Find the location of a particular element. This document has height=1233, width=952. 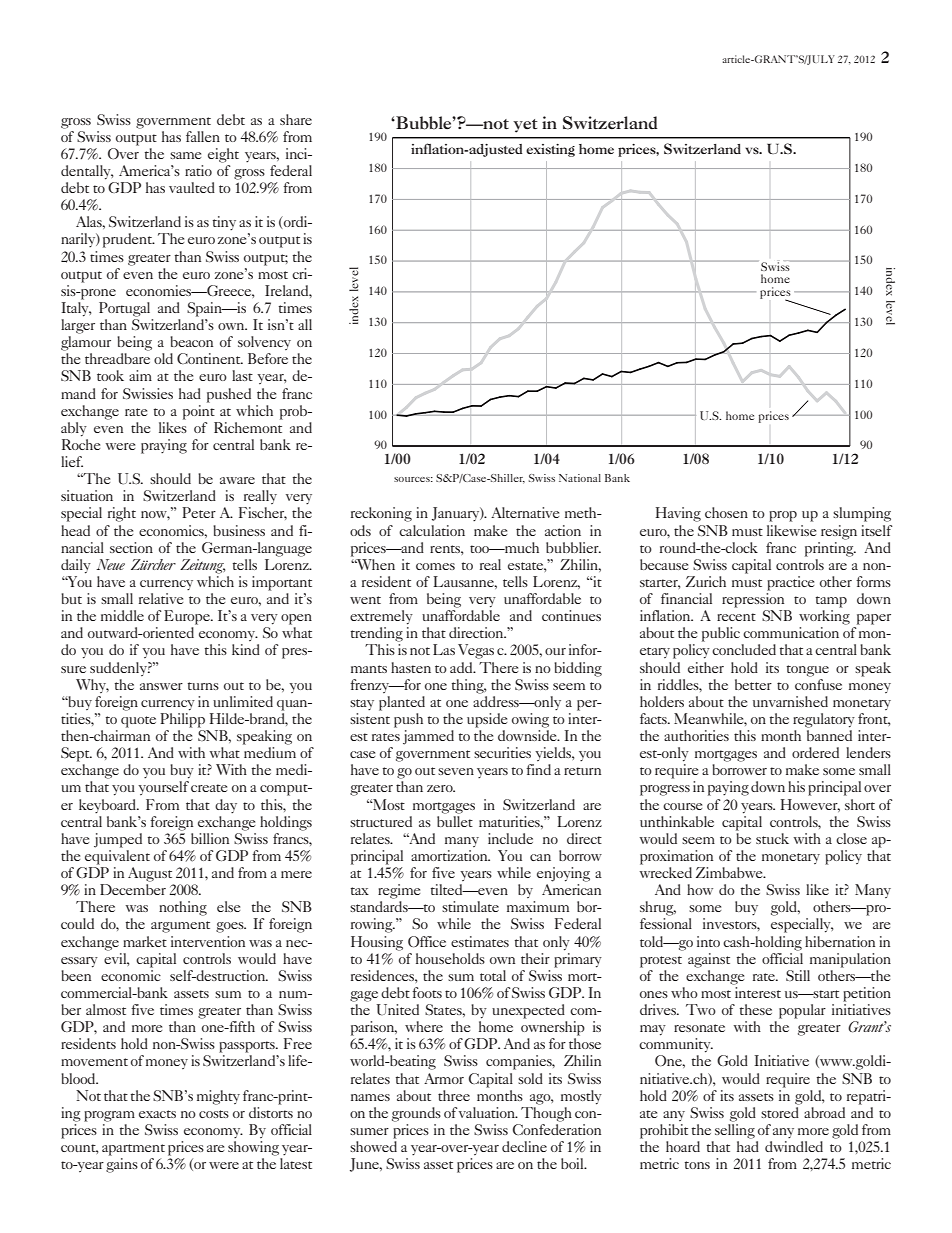

same is located at coordinates (185, 155).
